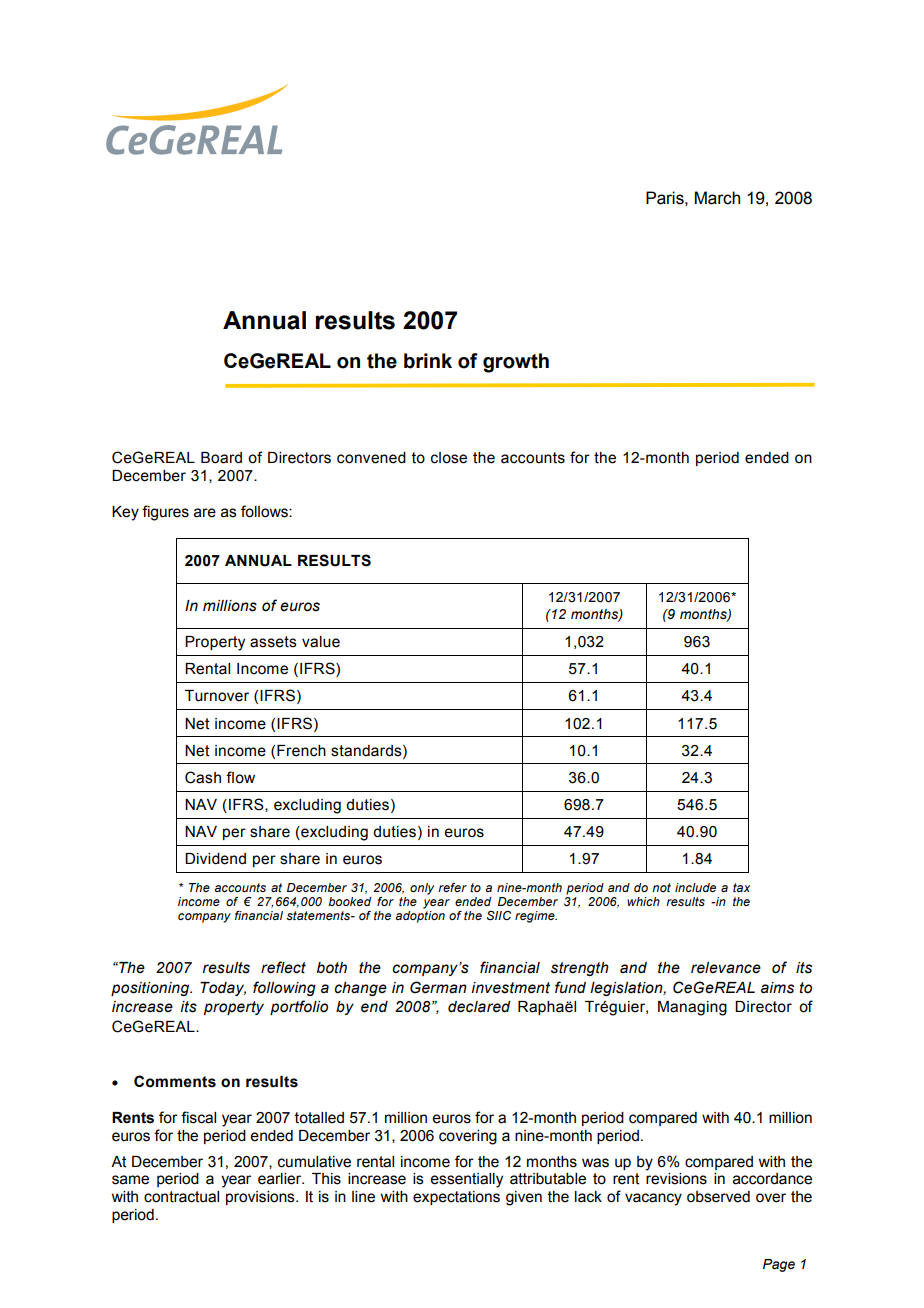 The width and height of the document is (924, 1308). Describe the element at coordinates (215, 859) in the document. I see `Dividend` at that location.
